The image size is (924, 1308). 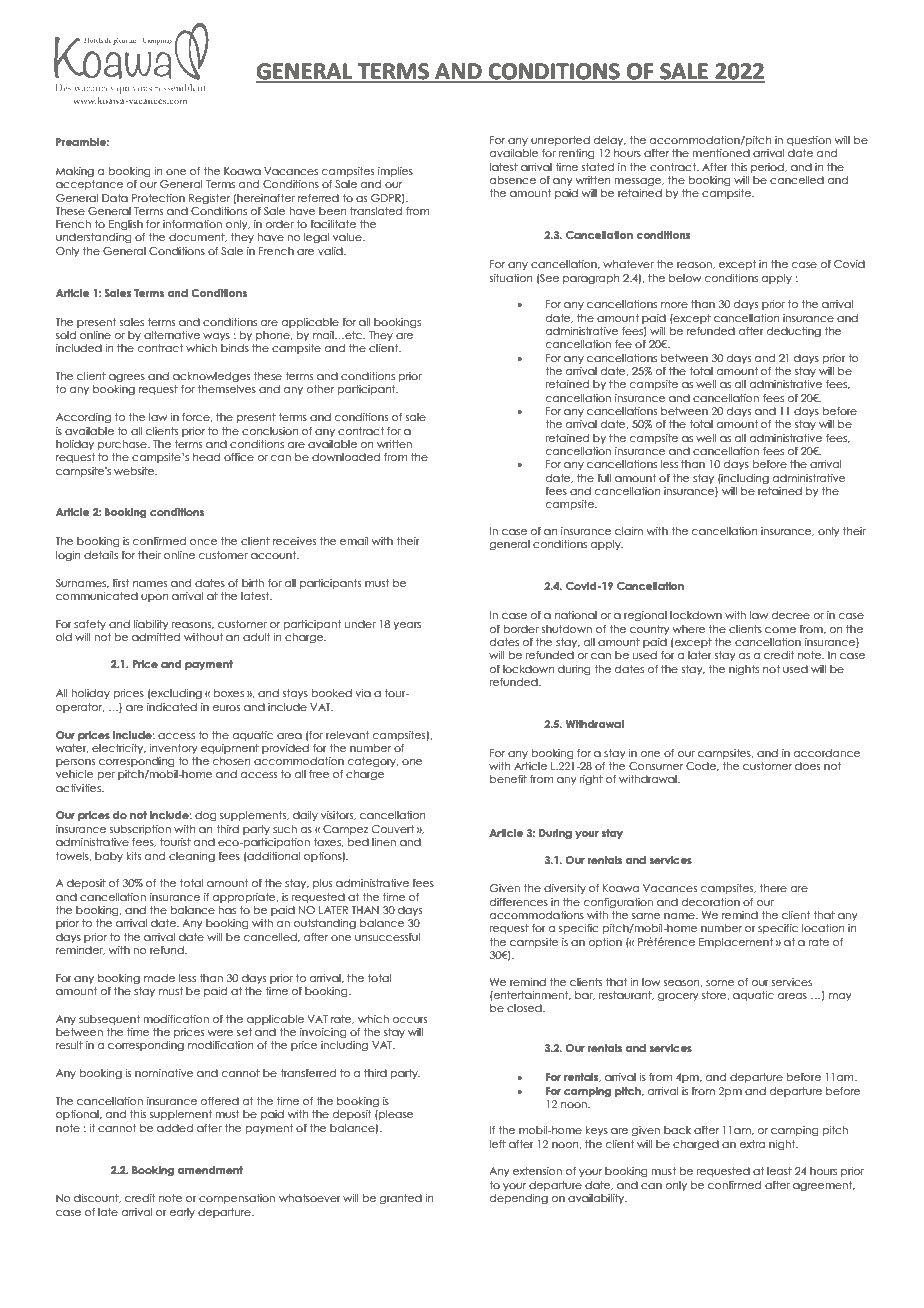 What do you see at coordinates (736, 943) in the screenshot?
I see `Emplacement` at bounding box center [736, 943].
